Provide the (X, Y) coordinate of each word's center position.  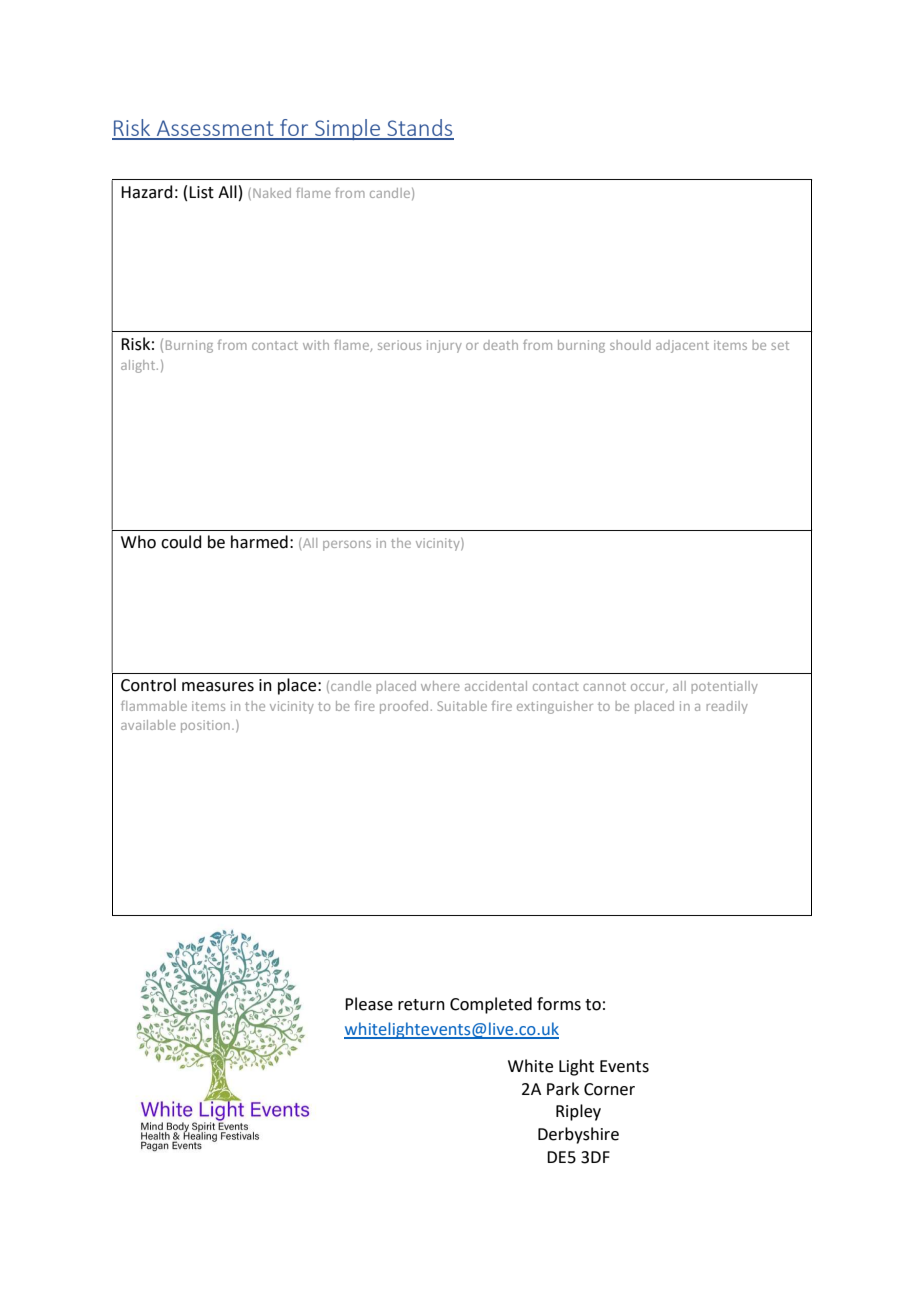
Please (369, 1004)
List (201, 192)
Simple (347, 129)
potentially (725, 687)
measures (218, 687)
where (440, 686)
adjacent (682, 346)
